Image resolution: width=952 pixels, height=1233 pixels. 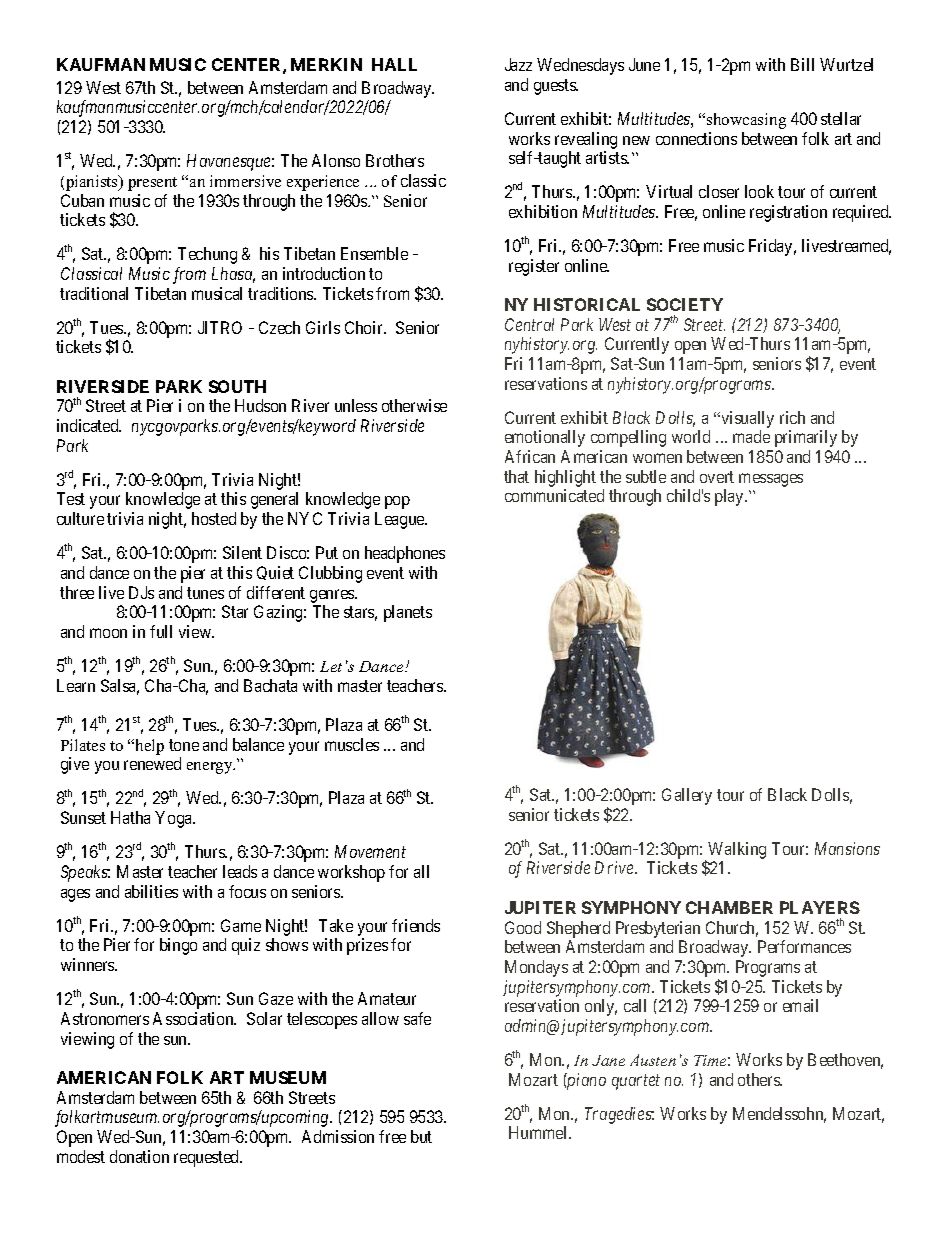 What do you see at coordinates (636, 1082) in the screenshot?
I see `quartet` at bounding box center [636, 1082].
